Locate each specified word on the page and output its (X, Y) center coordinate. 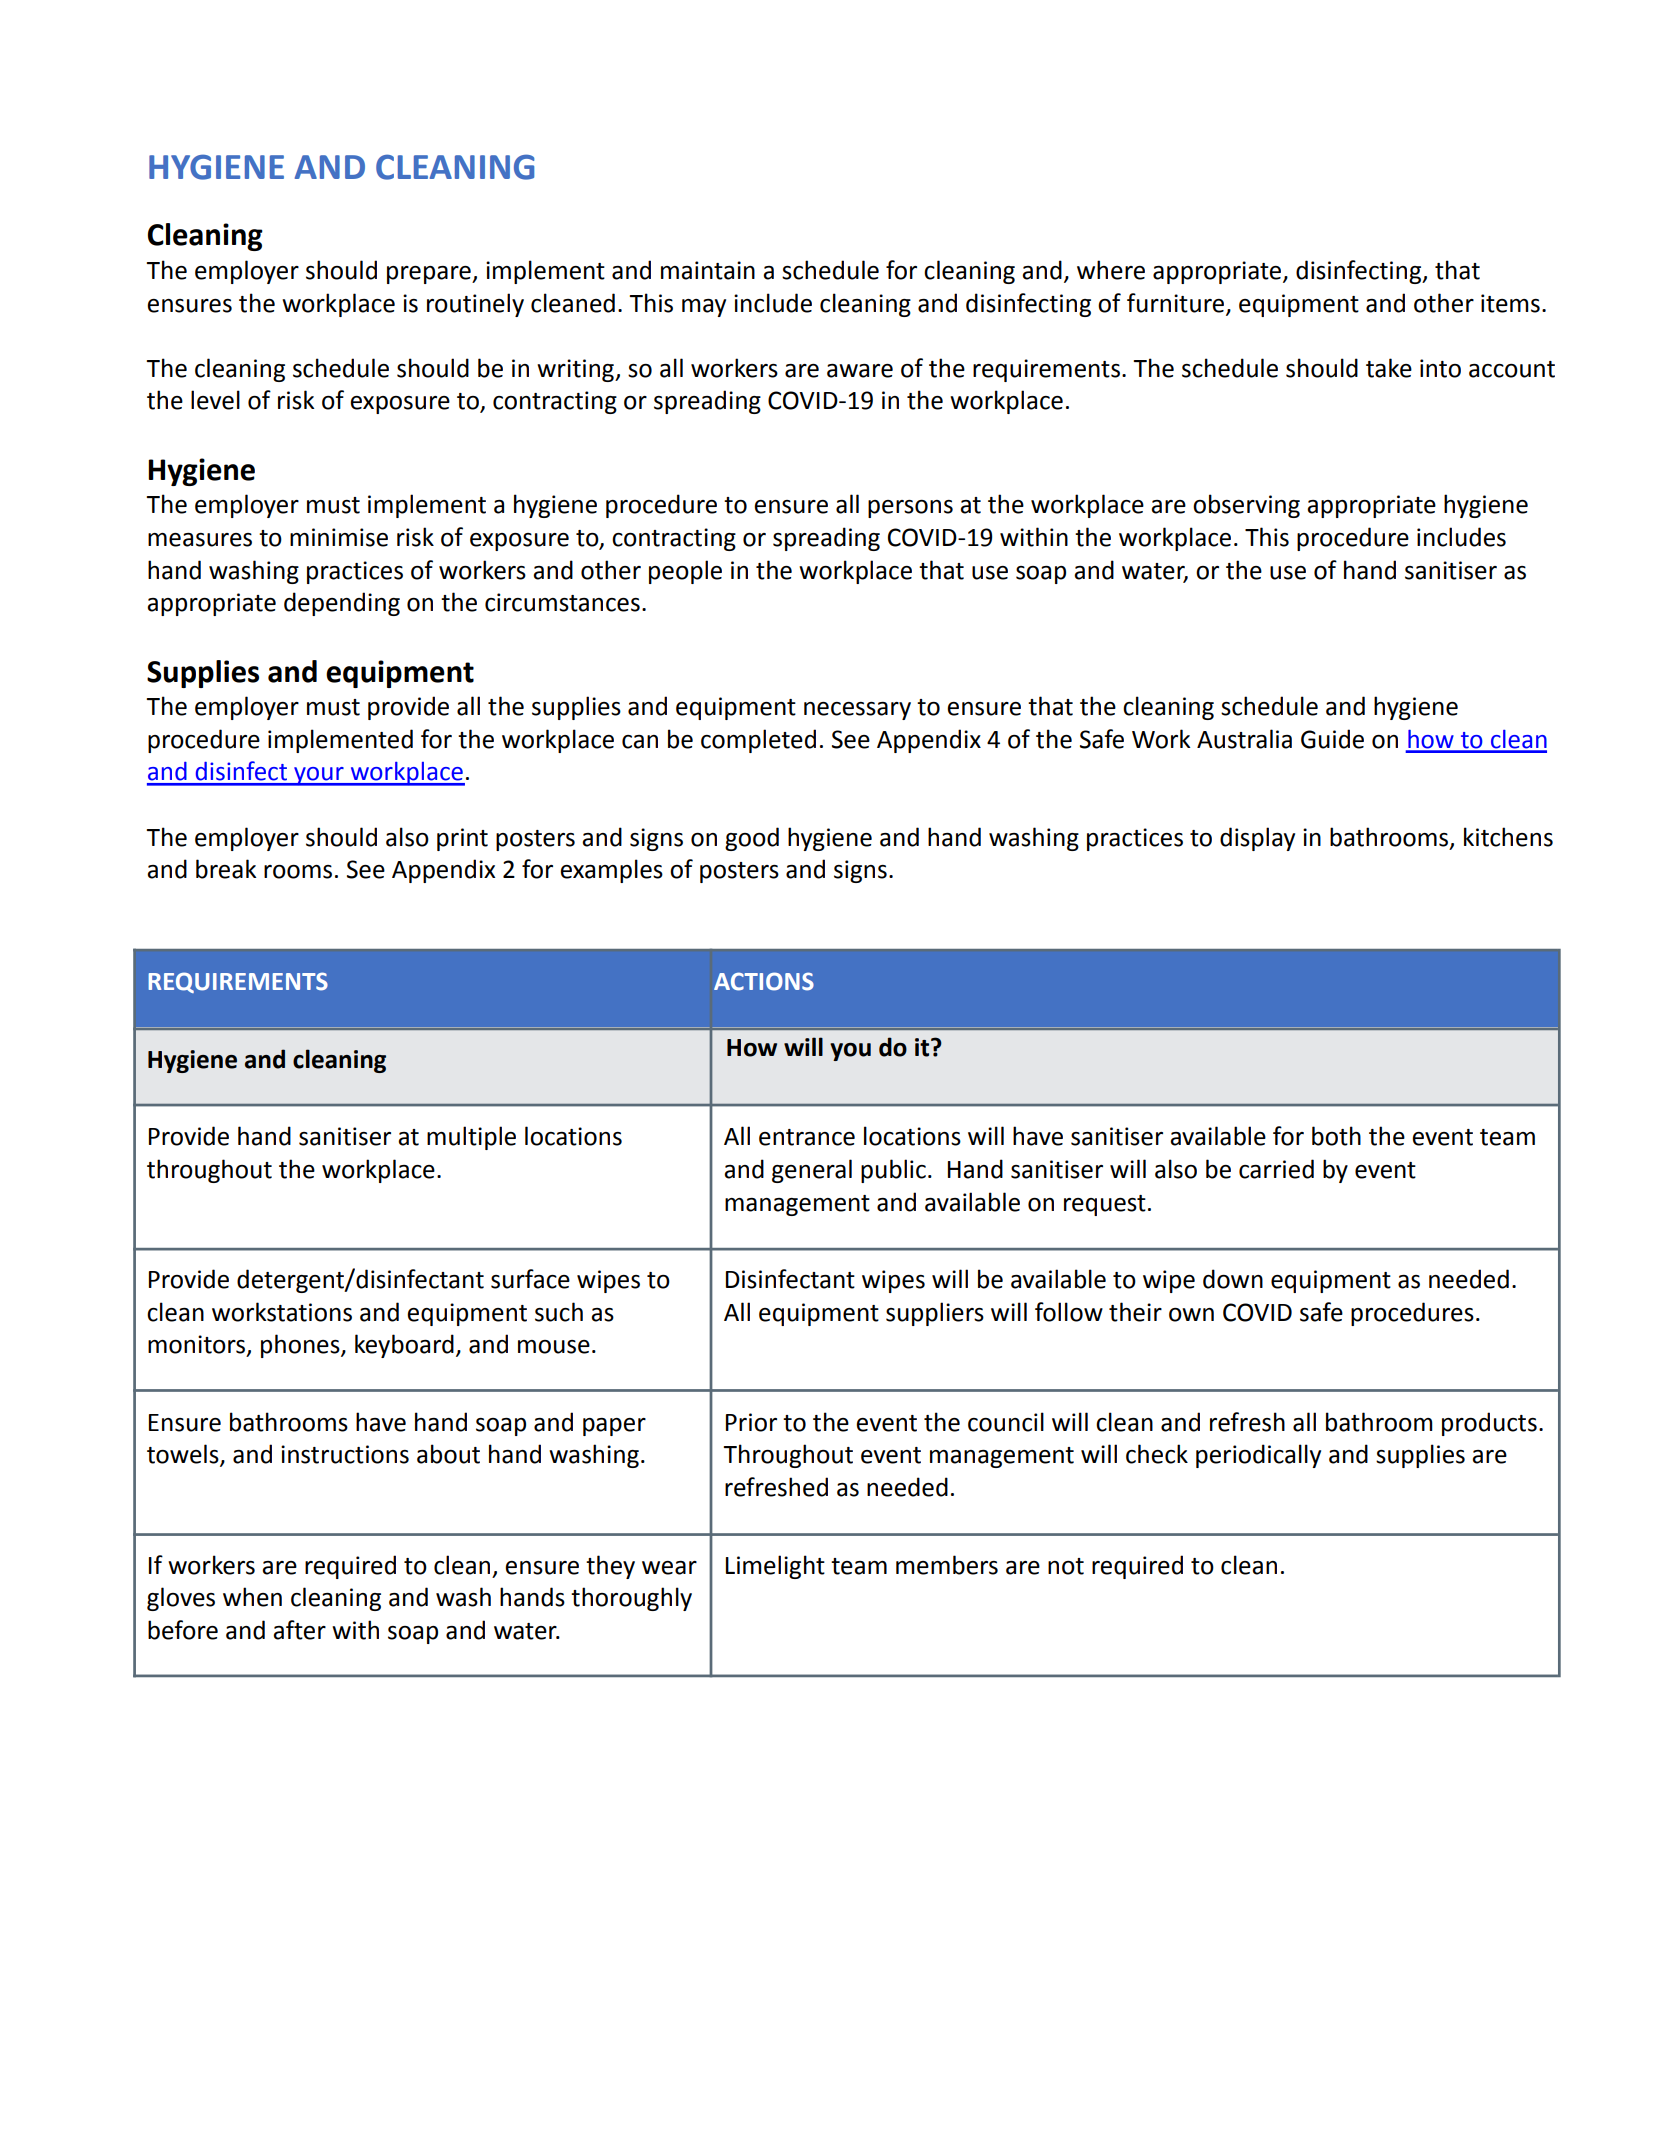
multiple (471, 1138)
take (1389, 368)
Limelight (775, 1567)
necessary (857, 711)
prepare (430, 275)
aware (860, 371)
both (1336, 1136)
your (319, 776)
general (812, 1171)
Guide (1332, 739)
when (252, 1597)
